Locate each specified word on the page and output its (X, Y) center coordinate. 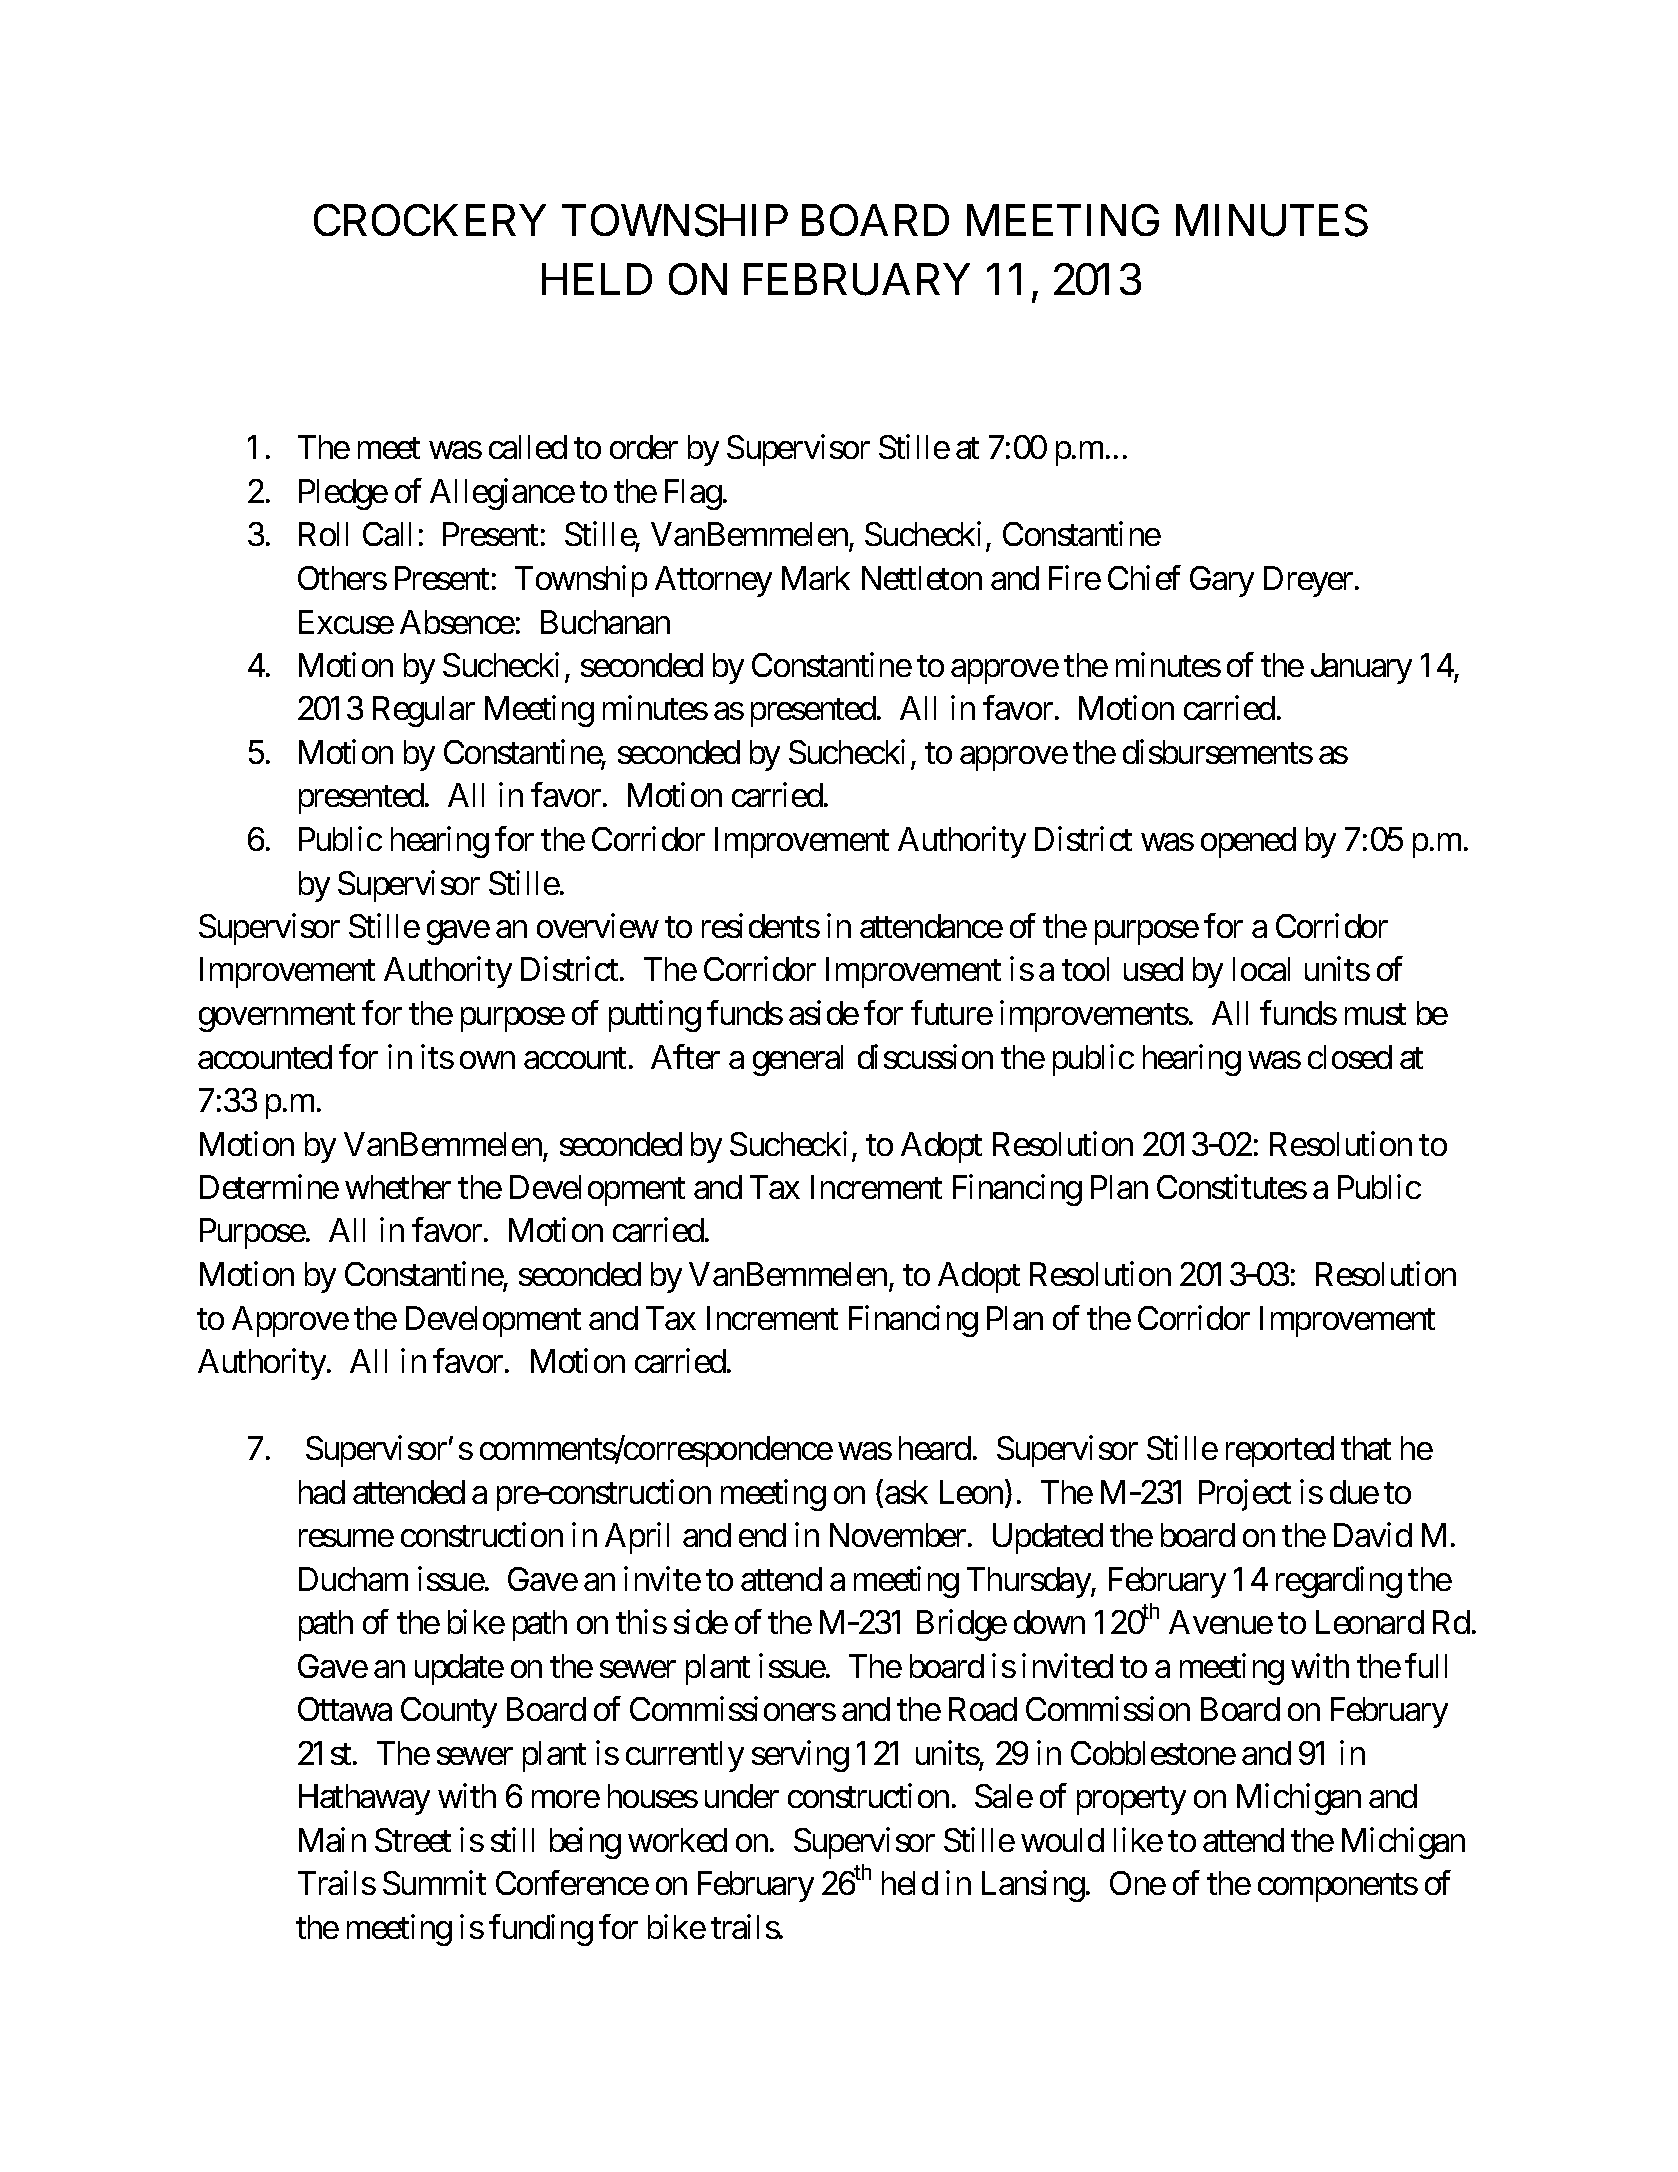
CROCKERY (430, 220)
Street (413, 1840)
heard (935, 1448)
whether (398, 1187)
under (742, 1796)
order (644, 447)
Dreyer (1308, 581)
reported (1280, 1451)
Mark (816, 578)
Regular (424, 711)
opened (1248, 842)
